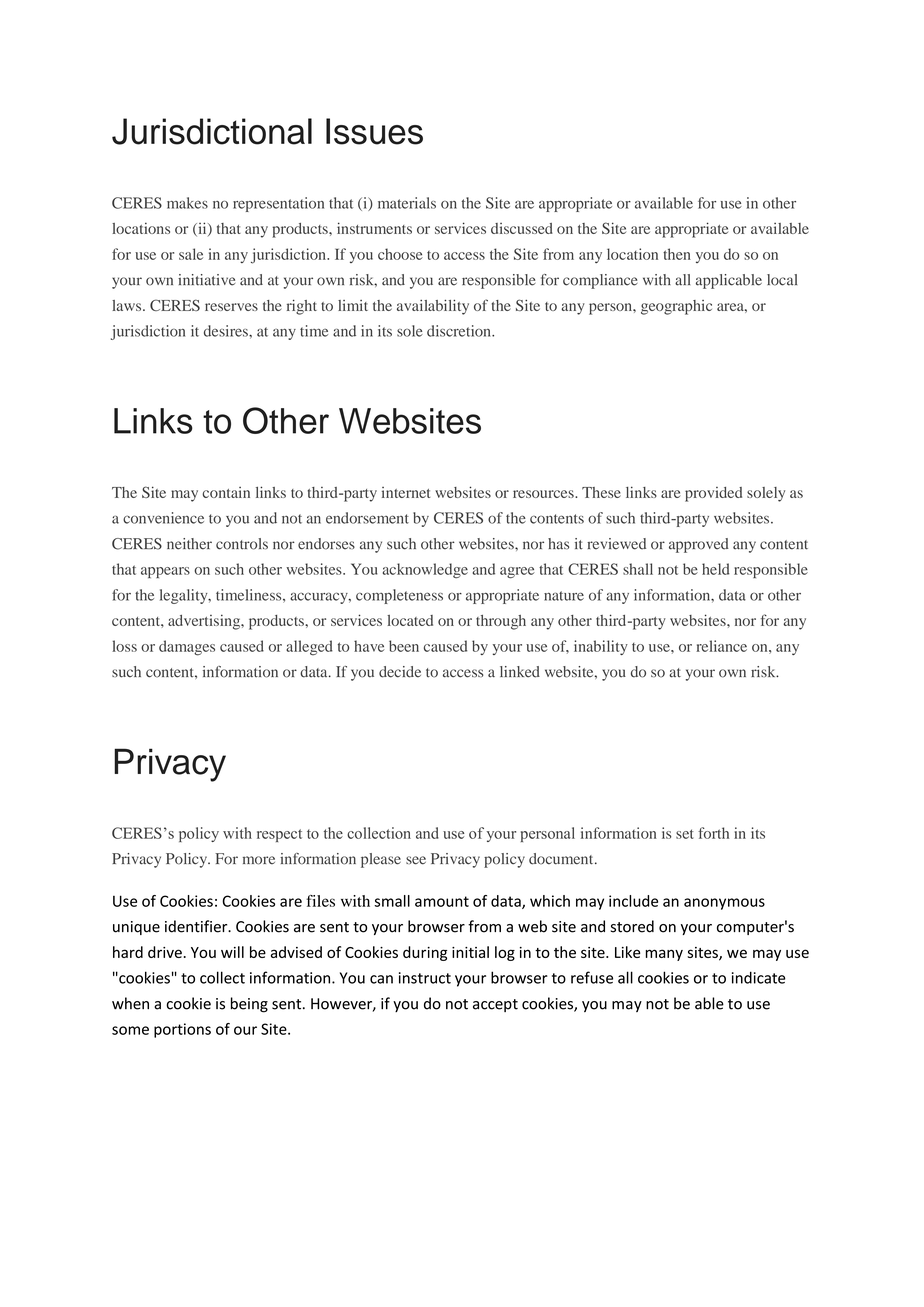 Image resolution: width=924 pixels, height=1307 pixels. Describe the element at coordinates (165, 572) in the image. I see `appears` at that location.
